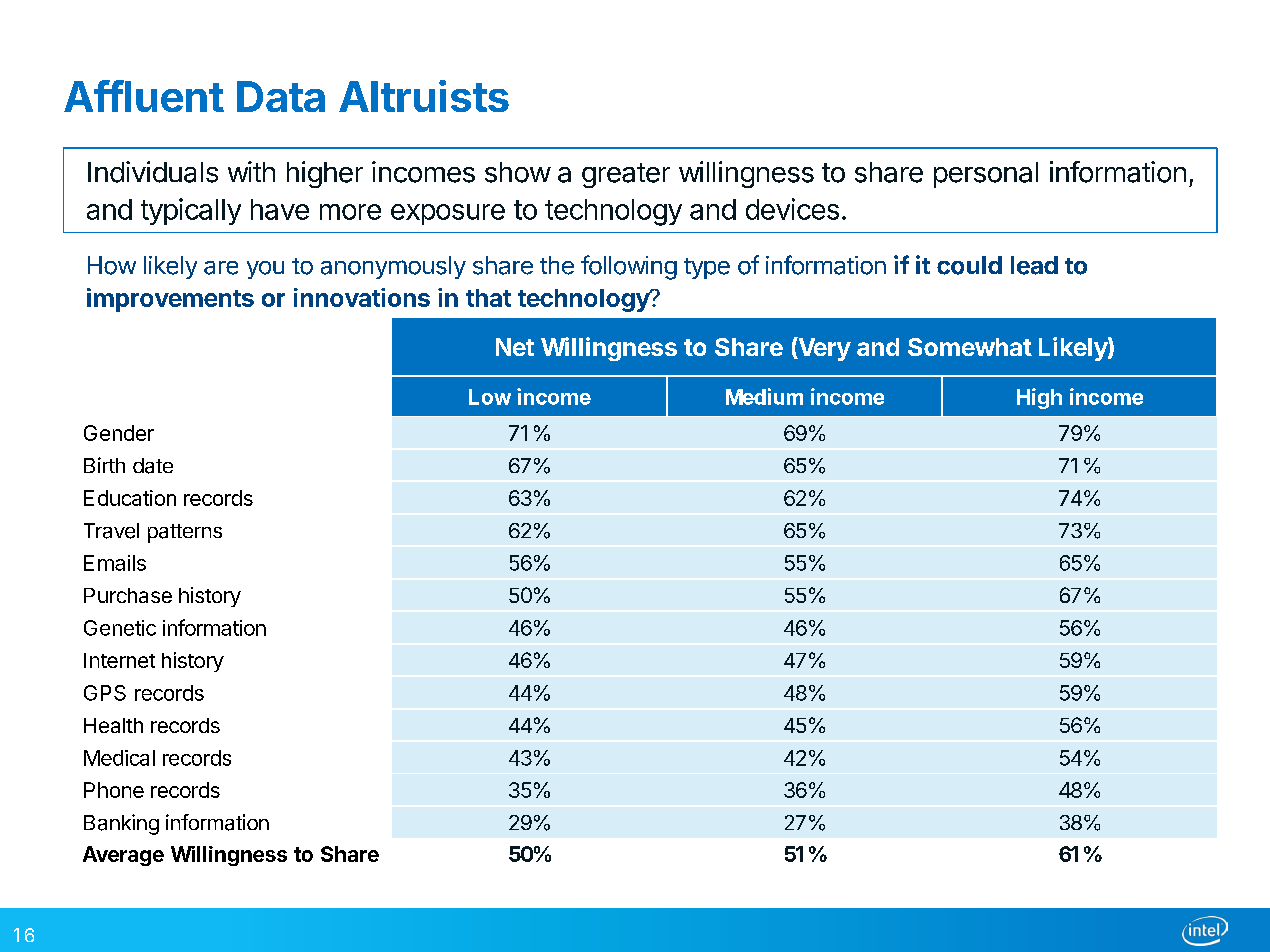 This screenshot has height=952, width=1270. I want to click on show, so click(518, 172).
